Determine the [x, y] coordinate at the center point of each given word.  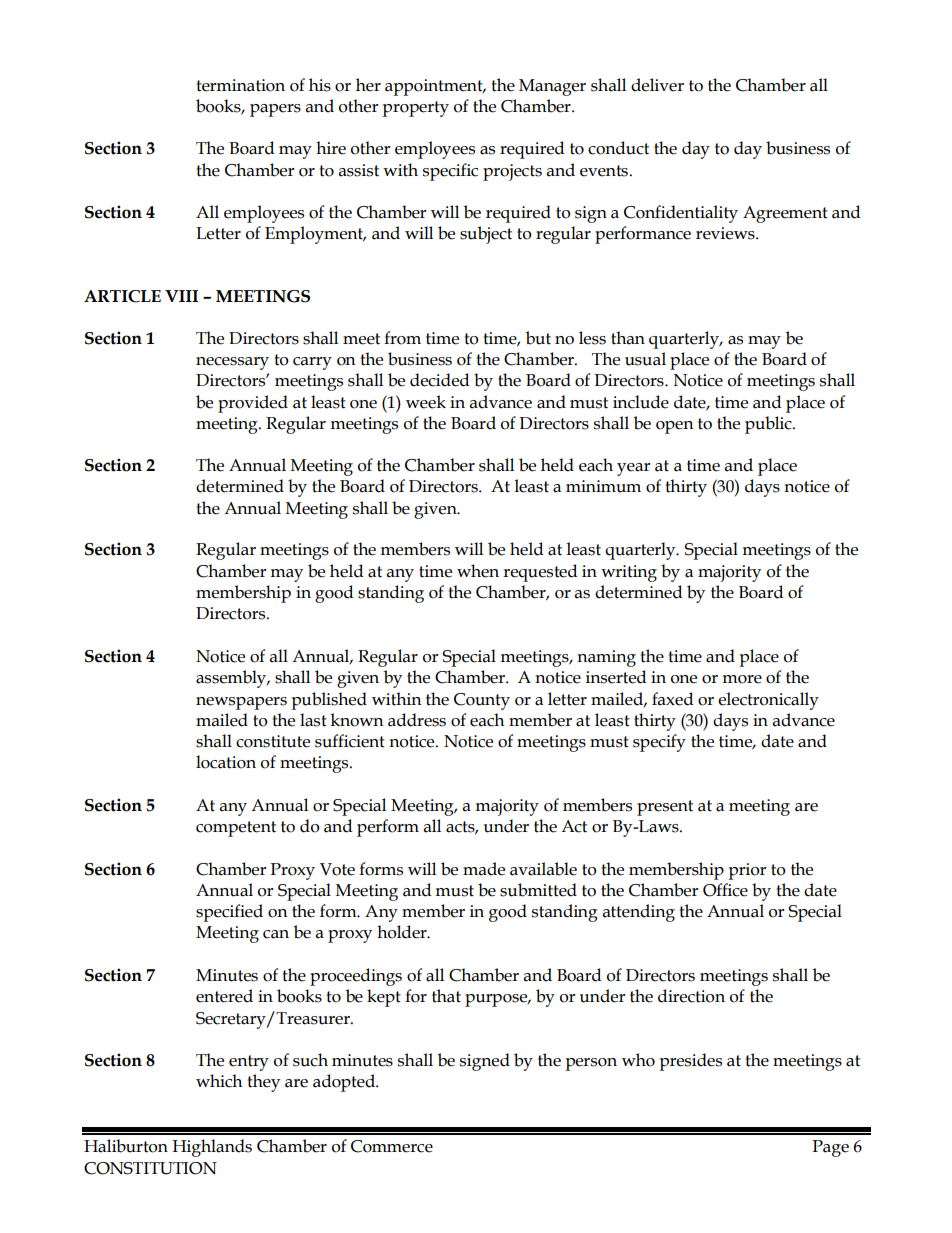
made [484, 869]
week [426, 402]
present [665, 808]
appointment [435, 87]
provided [253, 404]
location [226, 762]
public [769, 425]
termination [240, 85]
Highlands [212, 1148]
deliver [657, 85]
